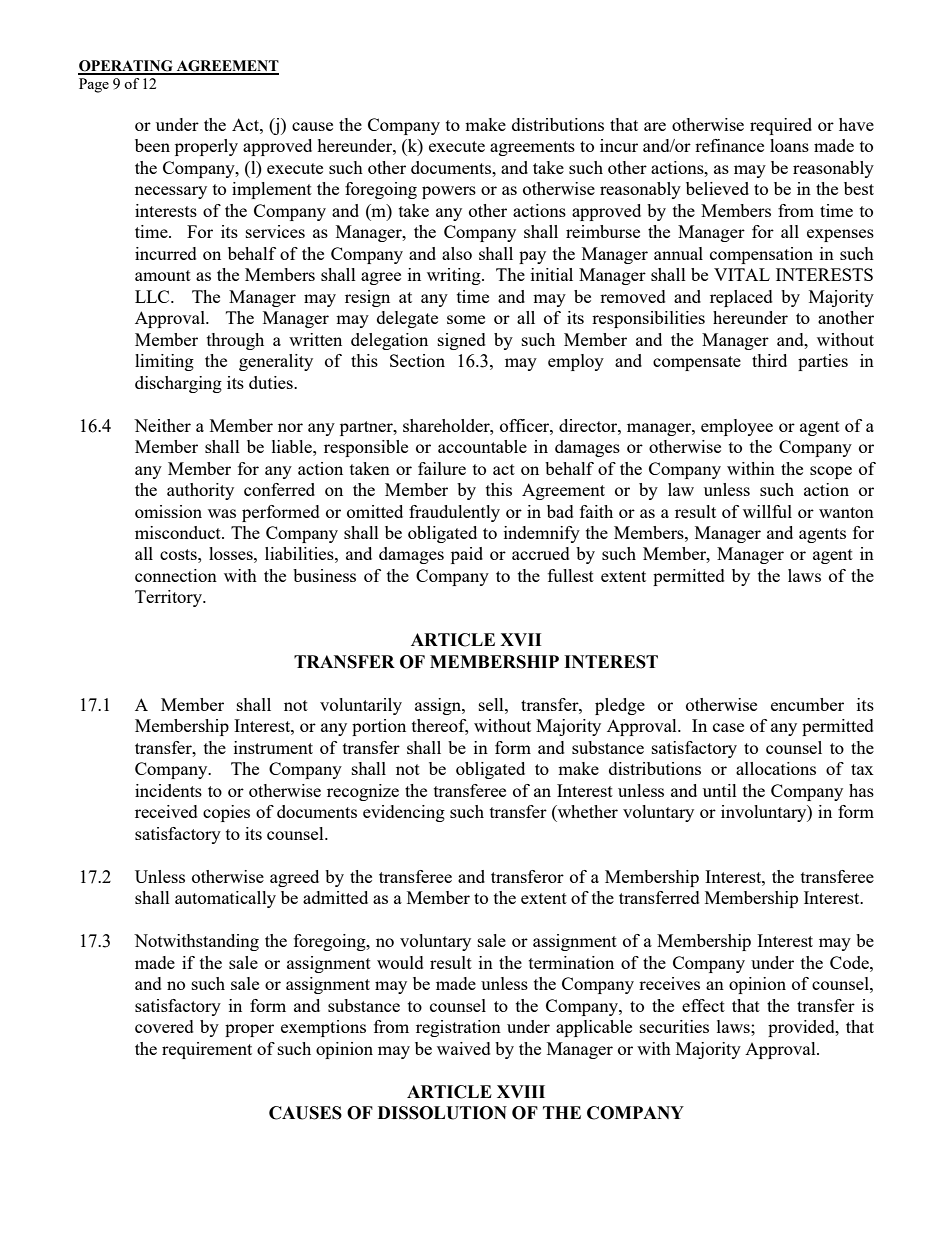 The image size is (952, 1233). I want to click on OPERATING, so click(126, 67).
